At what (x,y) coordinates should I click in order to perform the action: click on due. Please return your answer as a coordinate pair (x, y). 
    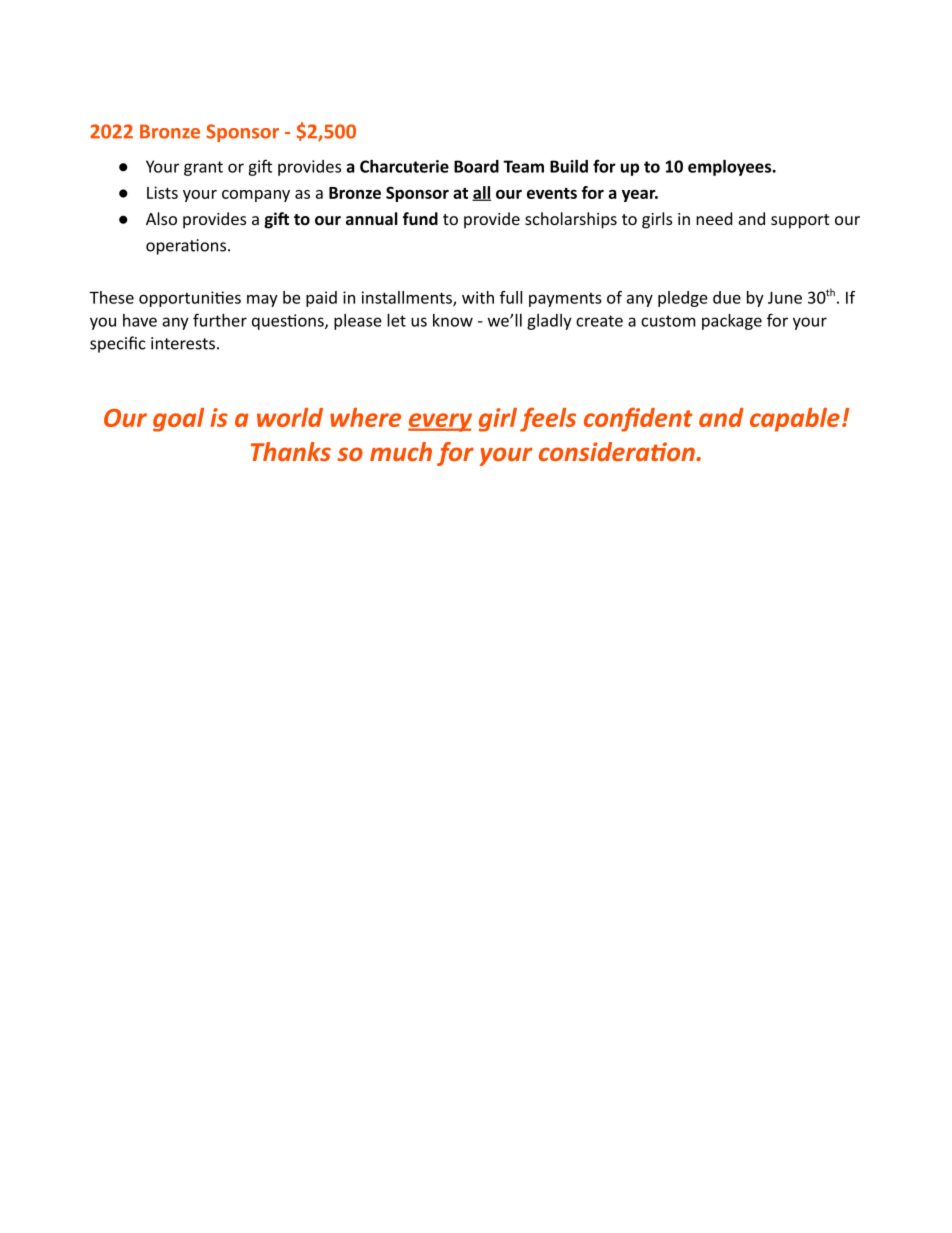
    Looking at the image, I should click on (727, 297).
